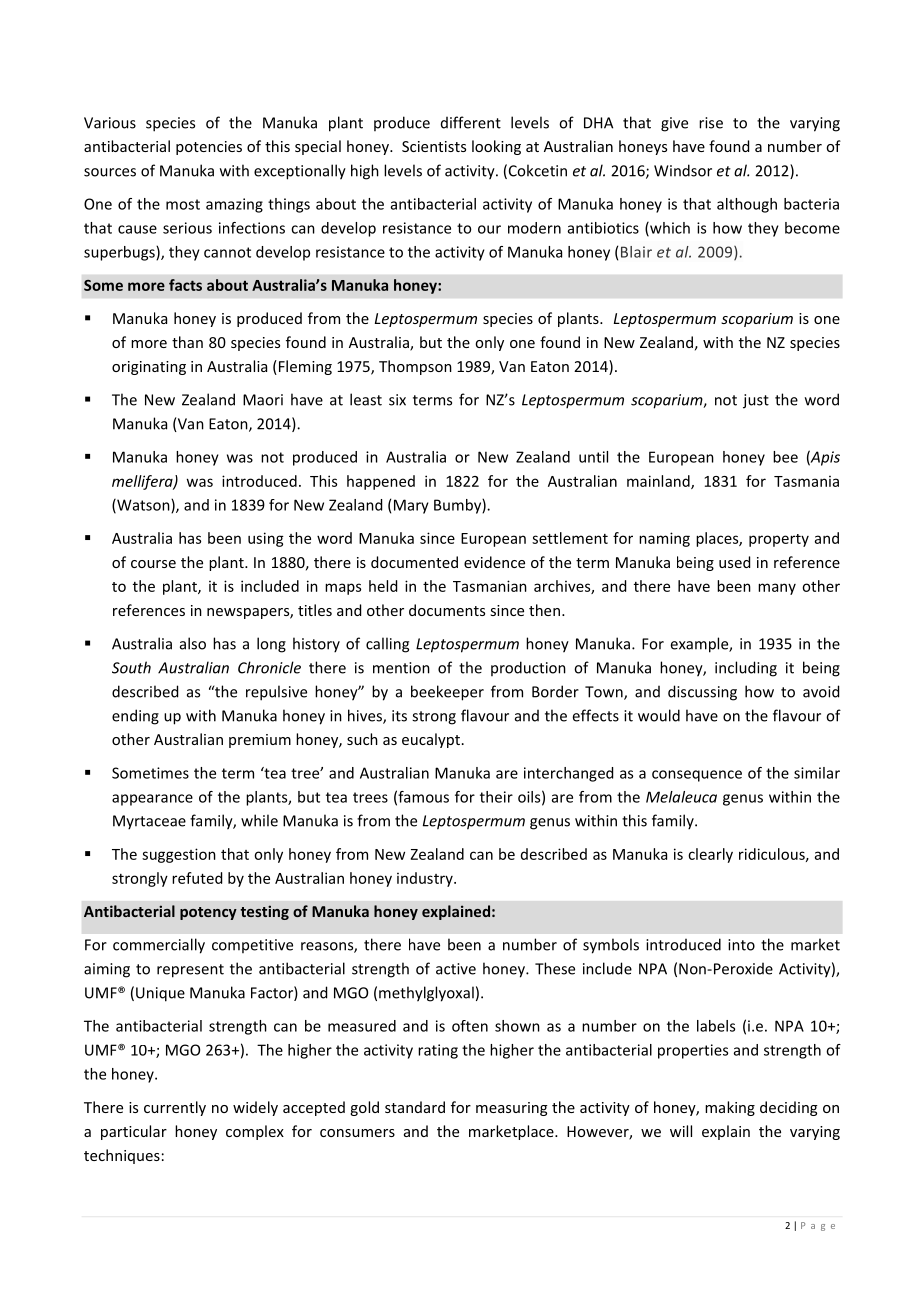  Describe the element at coordinates (659, 482) in the screenshot. I see `mainland` at that location.
